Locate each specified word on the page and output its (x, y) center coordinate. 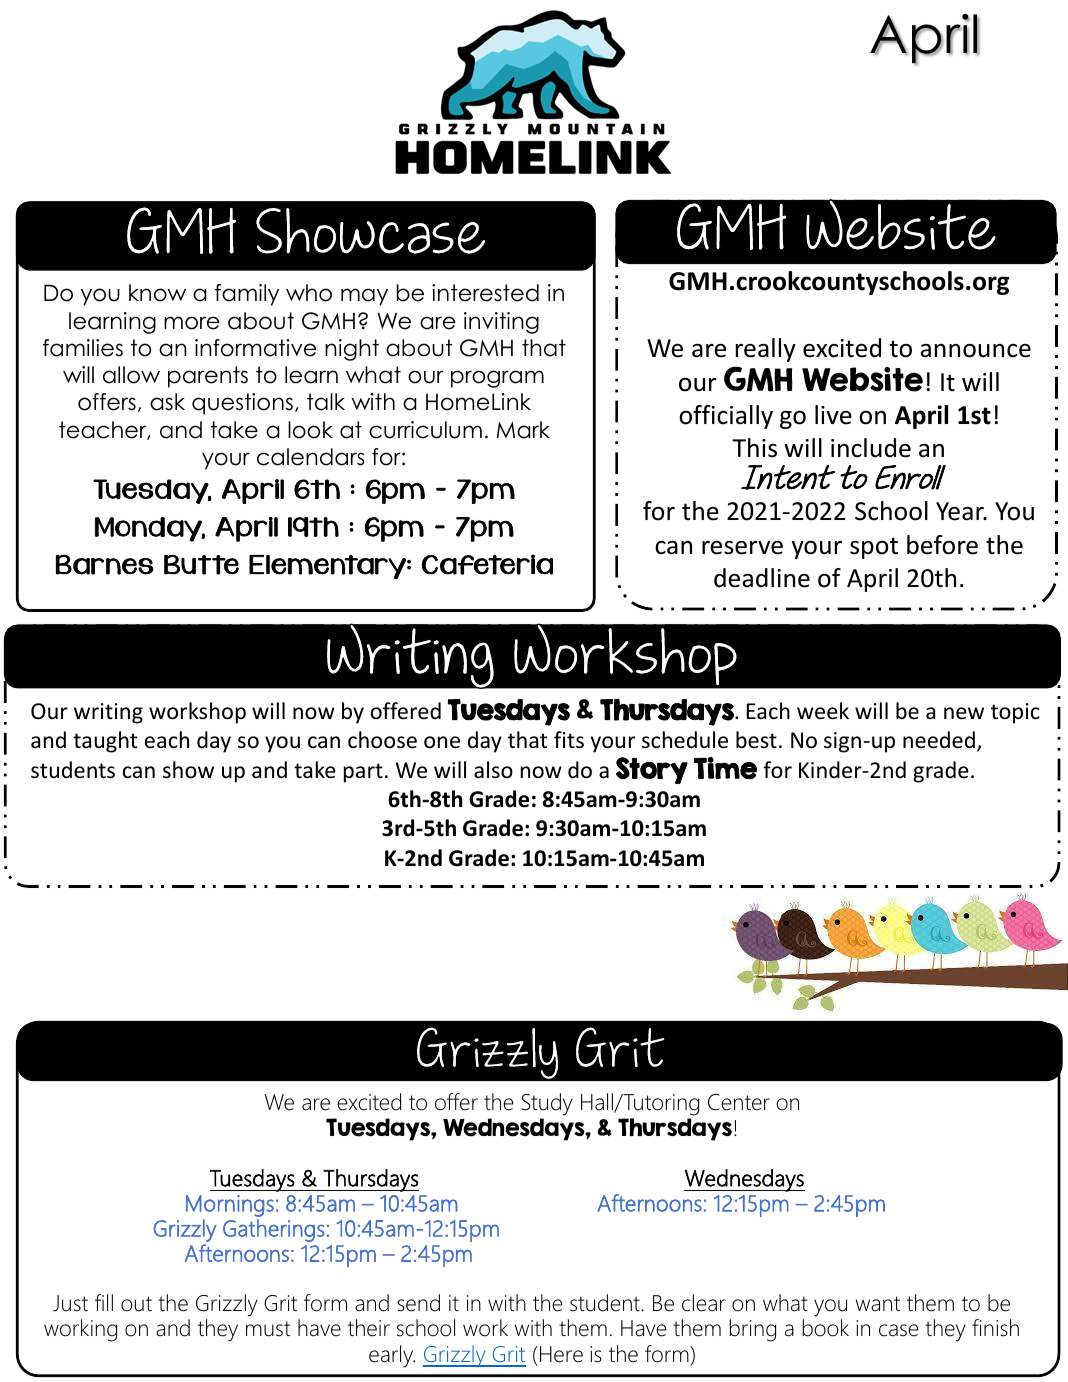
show (188, 770)
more (192, 323)
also (493, 770)
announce (975, 351)
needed (939, 740)
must (268, 1329)
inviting (501, 323)
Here (561, 1354)
